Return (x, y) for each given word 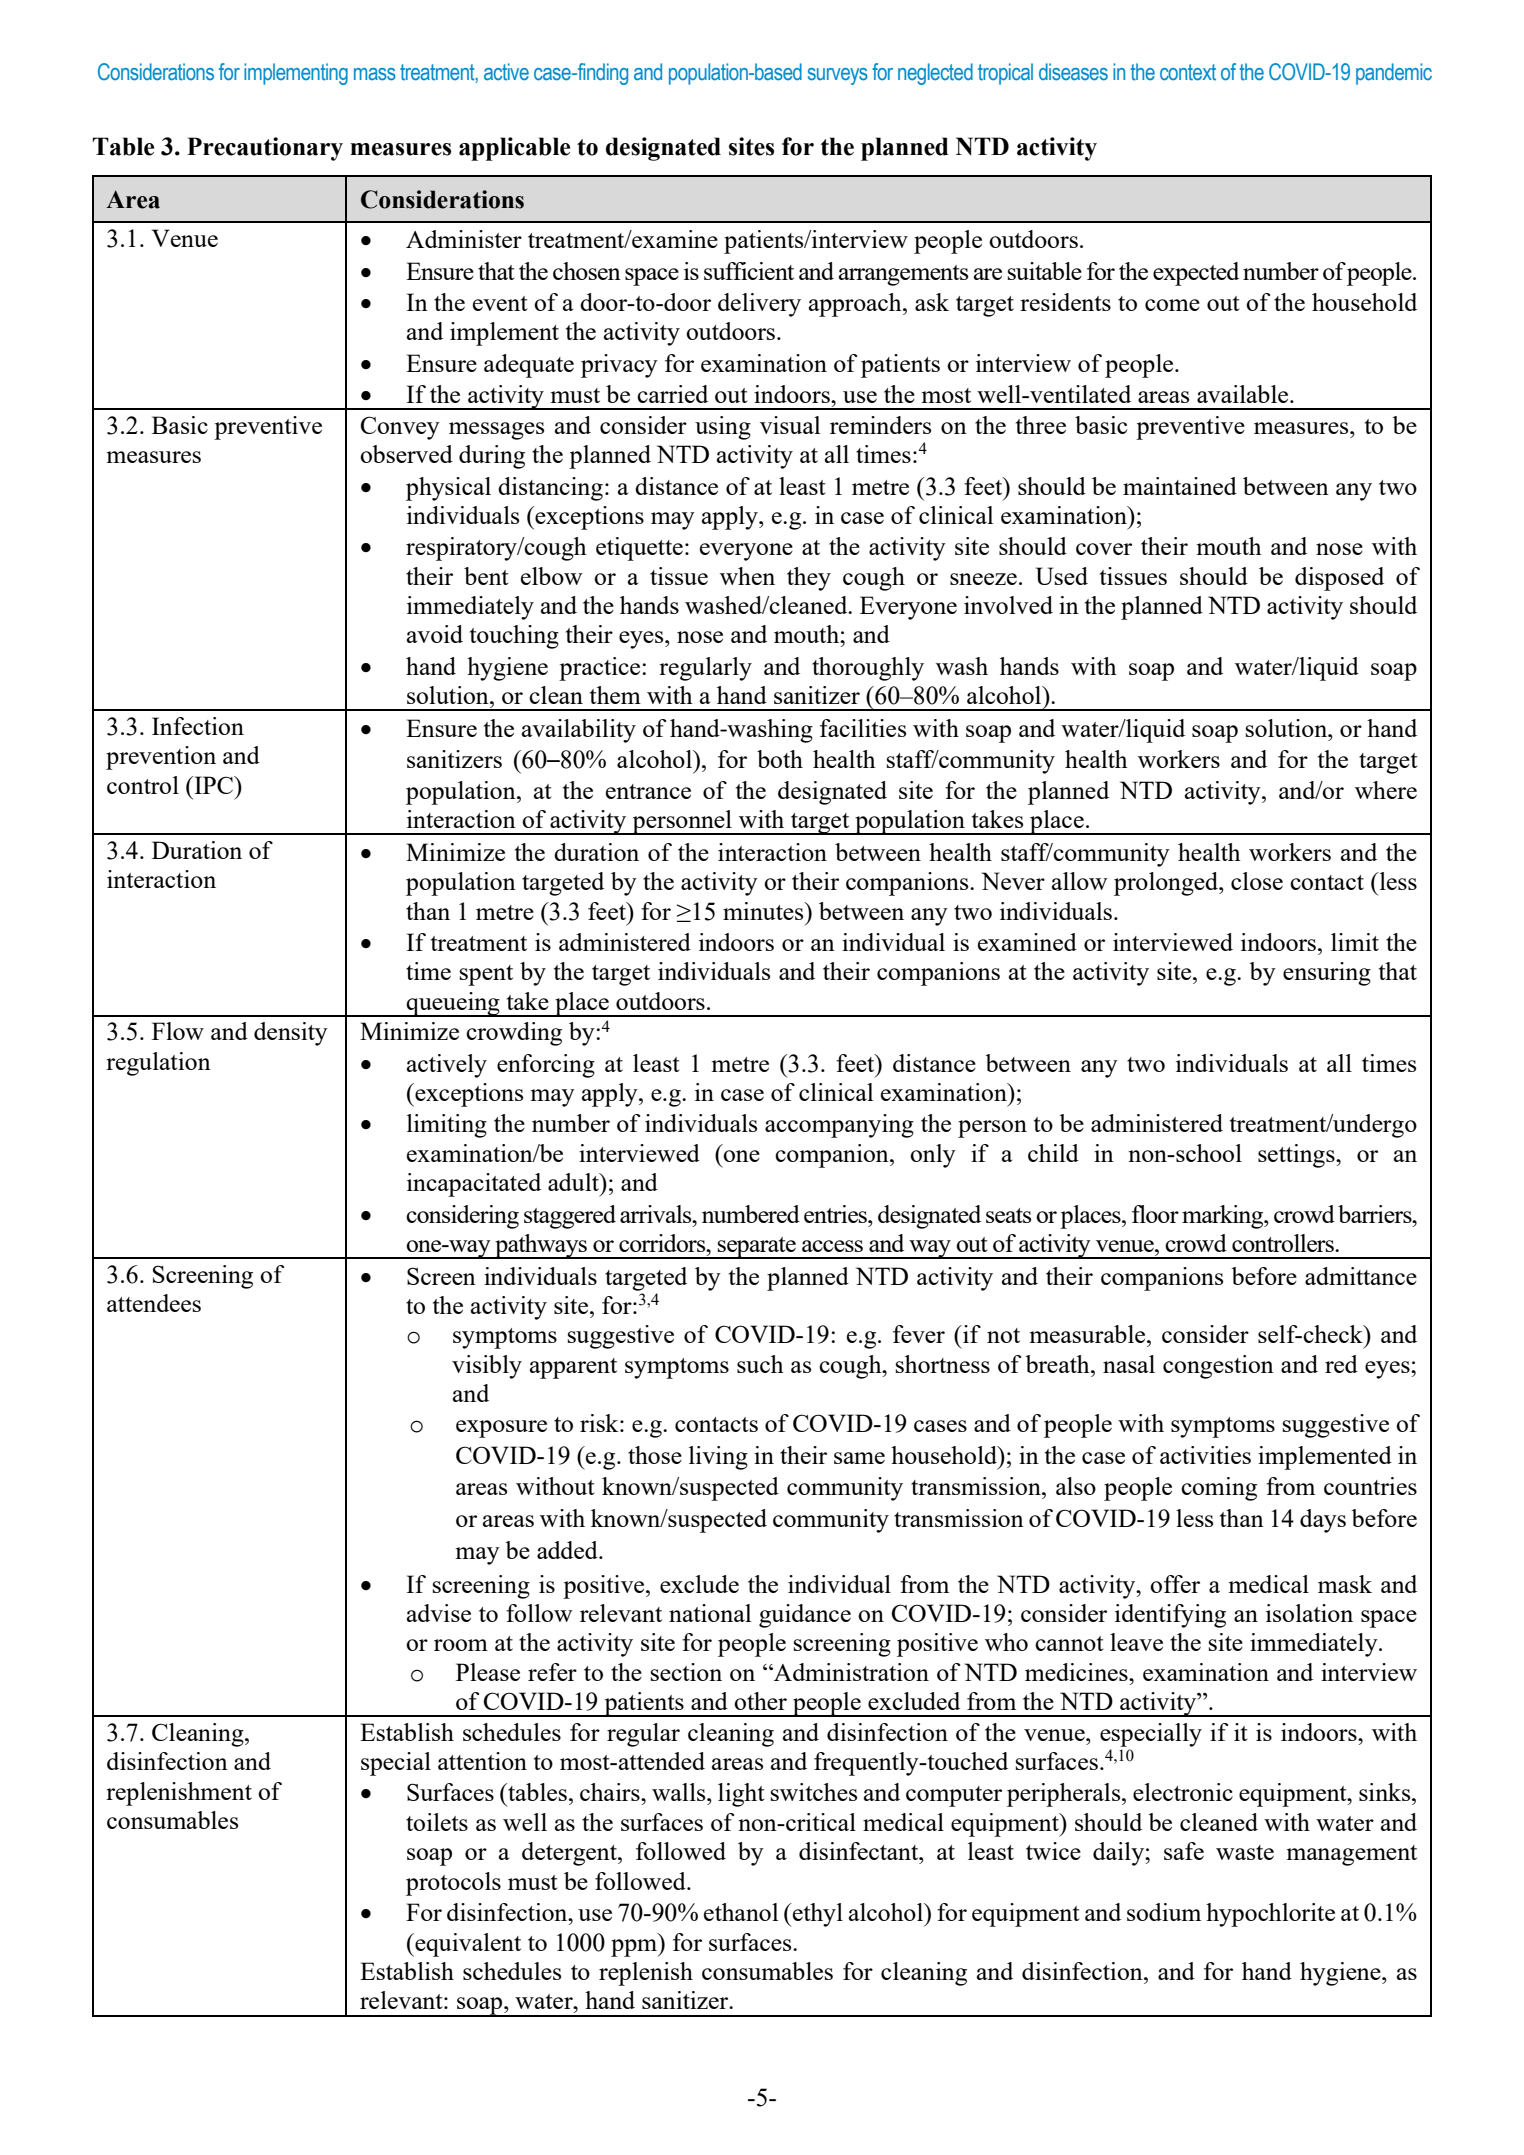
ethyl (817, 1915)
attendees (154, 1303)
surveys (838, 76)
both (780, 759)
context (1188, 72)
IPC (214, 785)
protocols (453, 1884)
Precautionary (265, 149)
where (1386, 790)
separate (757, 1248)
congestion (1218, 1367)
